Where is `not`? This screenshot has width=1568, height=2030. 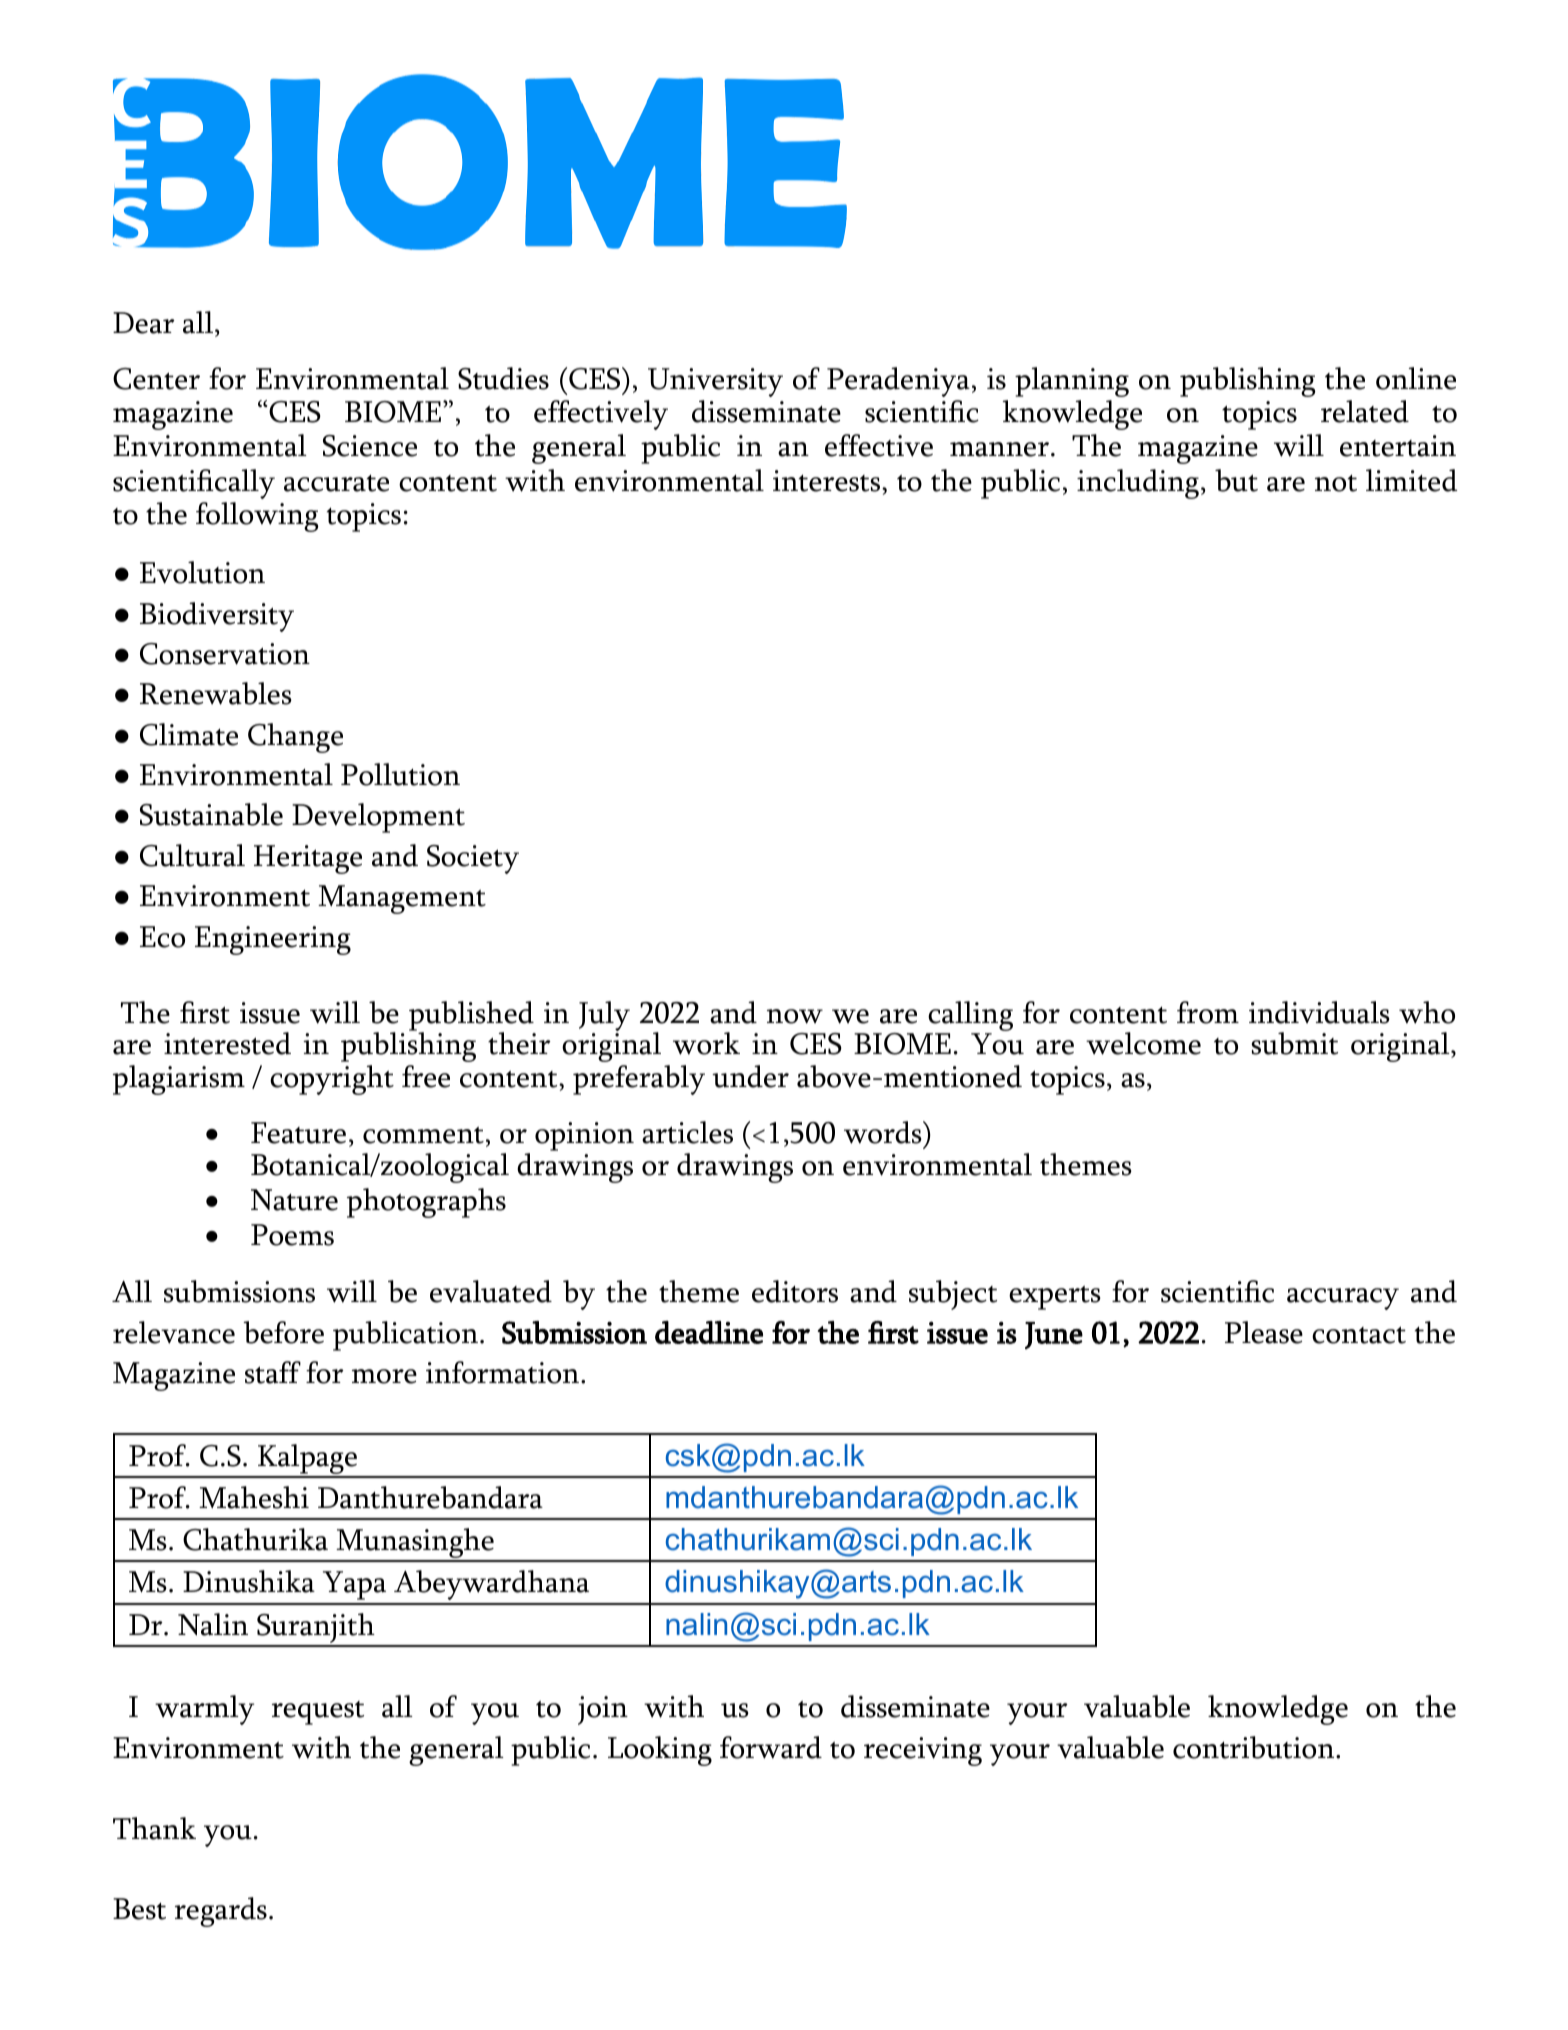
not is located at coordinates (1336, 483).
